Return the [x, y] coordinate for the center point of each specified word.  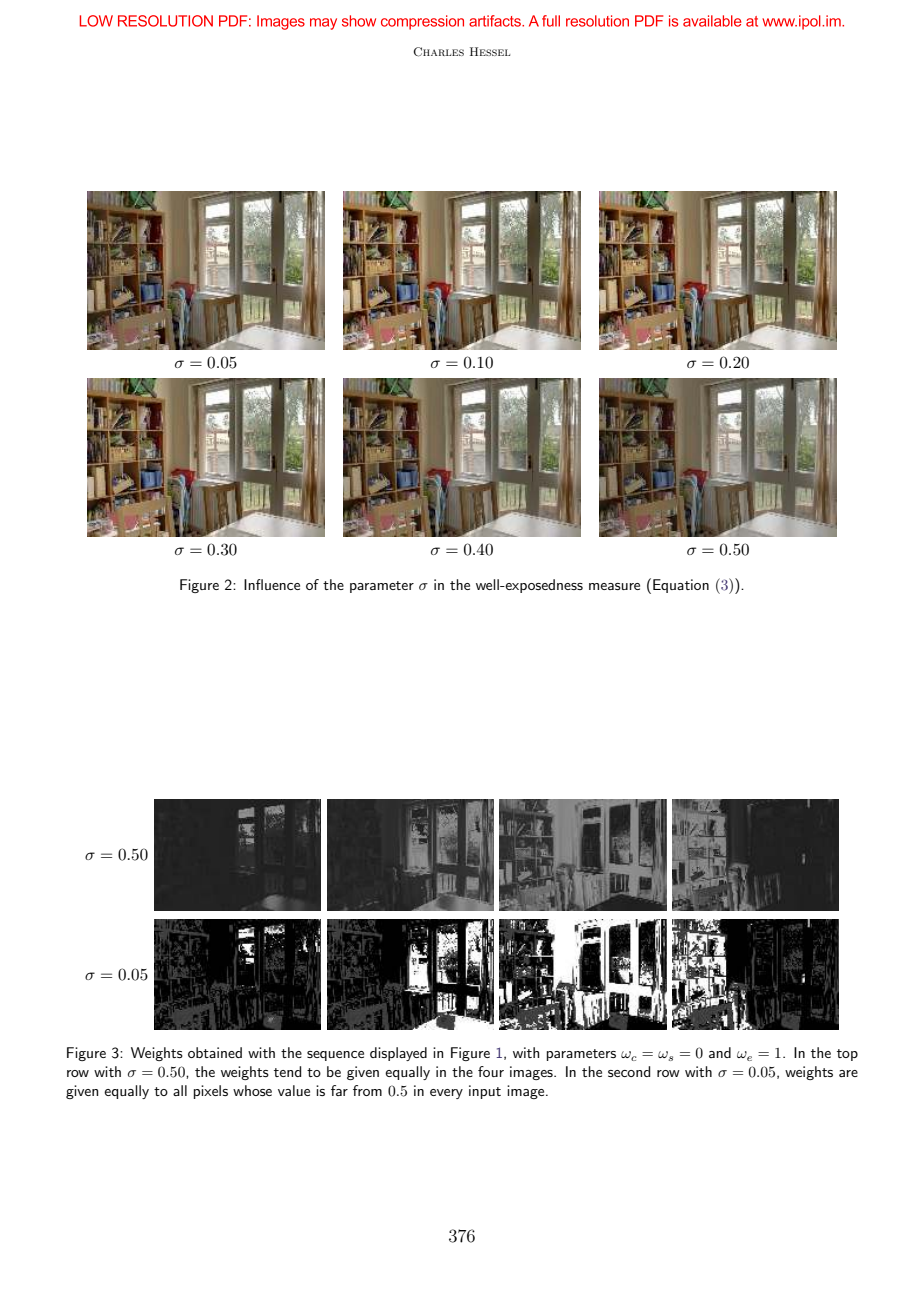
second [629, 1071]
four [491, 1071]
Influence [272, 584]
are [848, 1073]
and [720, 1052]
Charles [438, 52]
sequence [335, 1056]
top [847, 1055]
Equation [681, 586]
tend [287, 1071]
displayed [398, 1054]
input [485, 1092]
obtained [215, 1052]
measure [614, 586]
